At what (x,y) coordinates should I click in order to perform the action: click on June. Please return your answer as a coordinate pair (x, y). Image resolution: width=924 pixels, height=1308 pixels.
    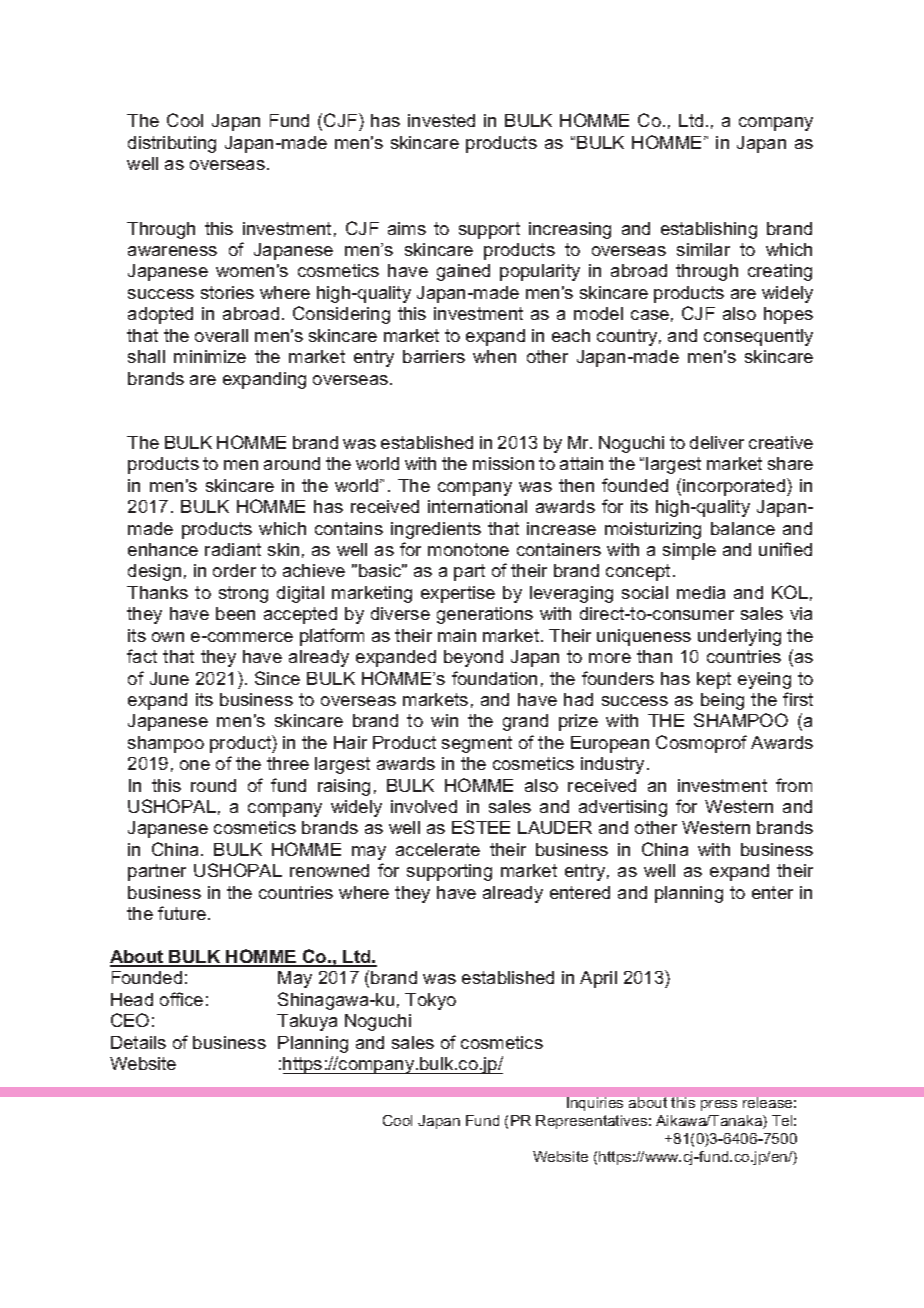
    Looking at the image, I should click on (169, 678).
